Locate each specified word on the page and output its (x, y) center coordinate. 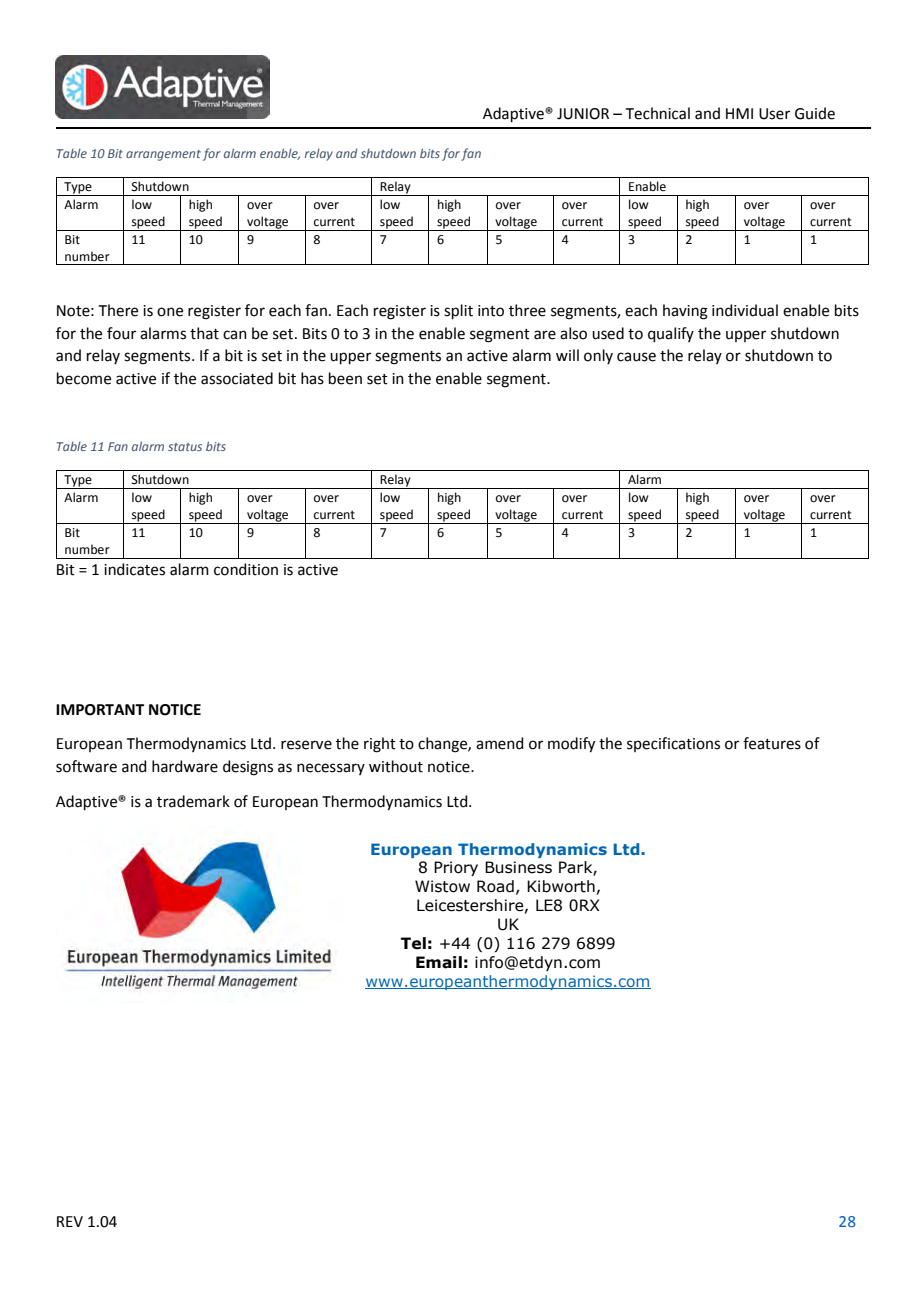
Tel (413, 943)
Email (439, 962)
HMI (739, 113)
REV (70, 1221)
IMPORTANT (100, 710)
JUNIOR (583, 114)
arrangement (163, 155)
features (772, 743)
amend (500, 743)
